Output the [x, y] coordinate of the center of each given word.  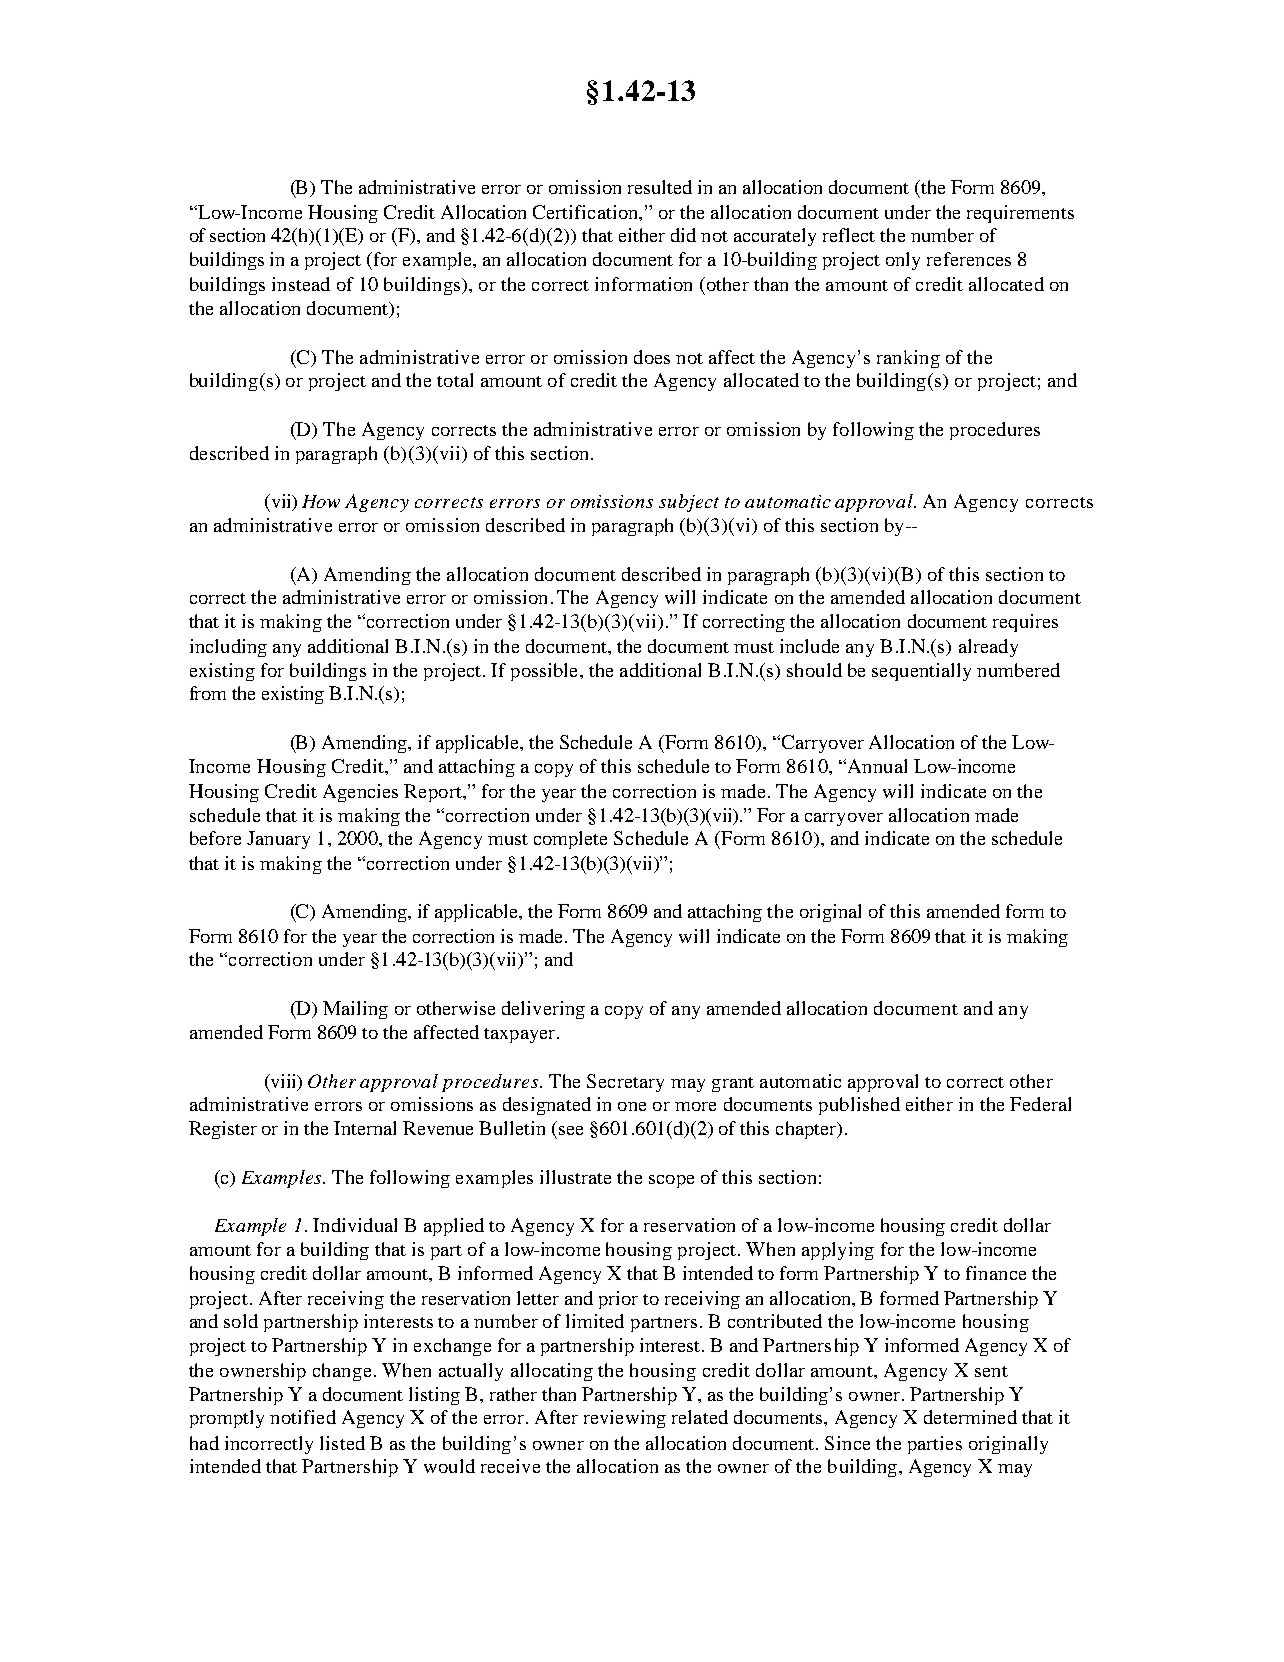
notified [303, 1417]
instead [301, 284]
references [969, 259]
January [278, 840]
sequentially [921, 672]
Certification [586, 212]
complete [570, 840]
